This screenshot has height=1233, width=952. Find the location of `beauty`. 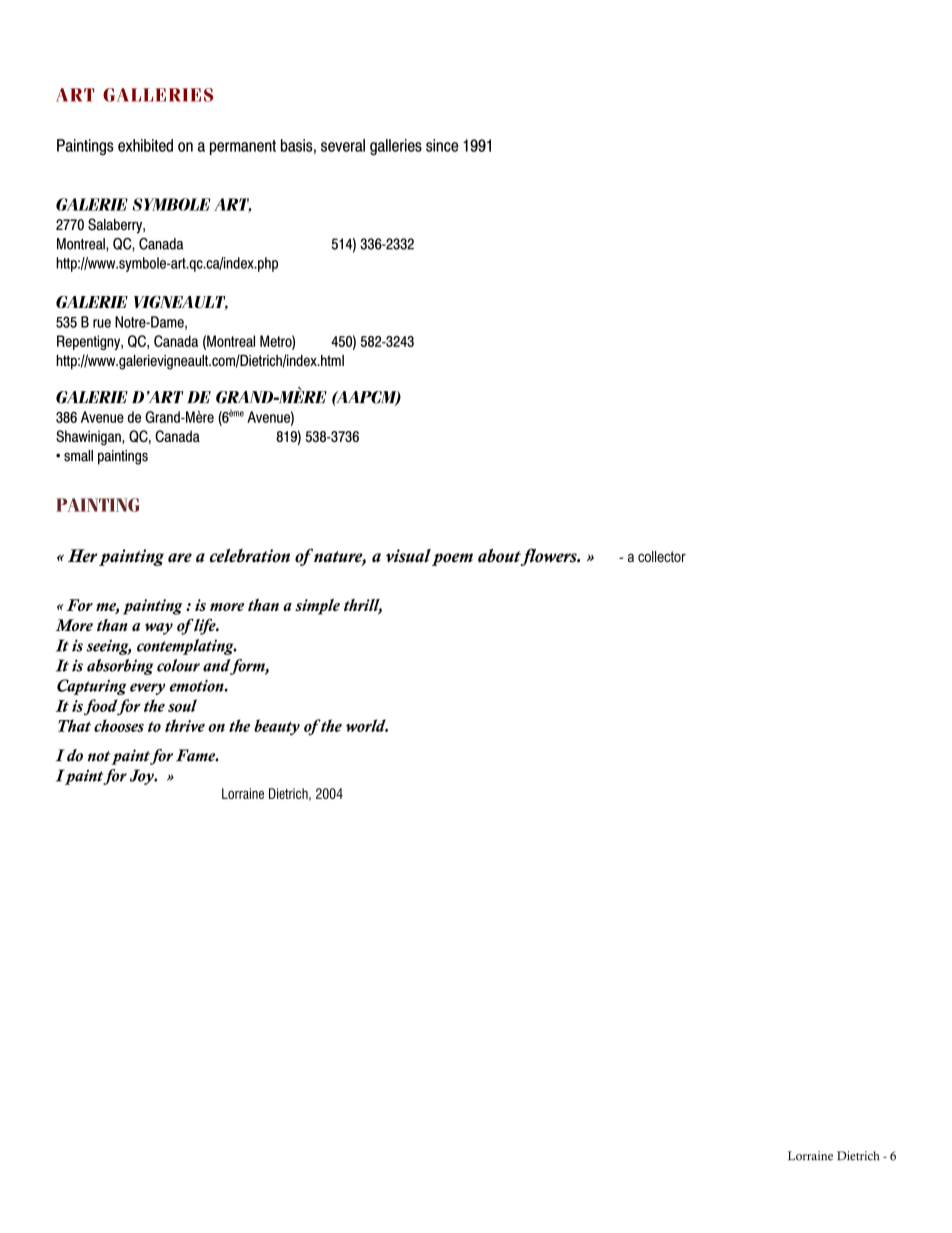

beauty is located at coordinates (277, 727).
